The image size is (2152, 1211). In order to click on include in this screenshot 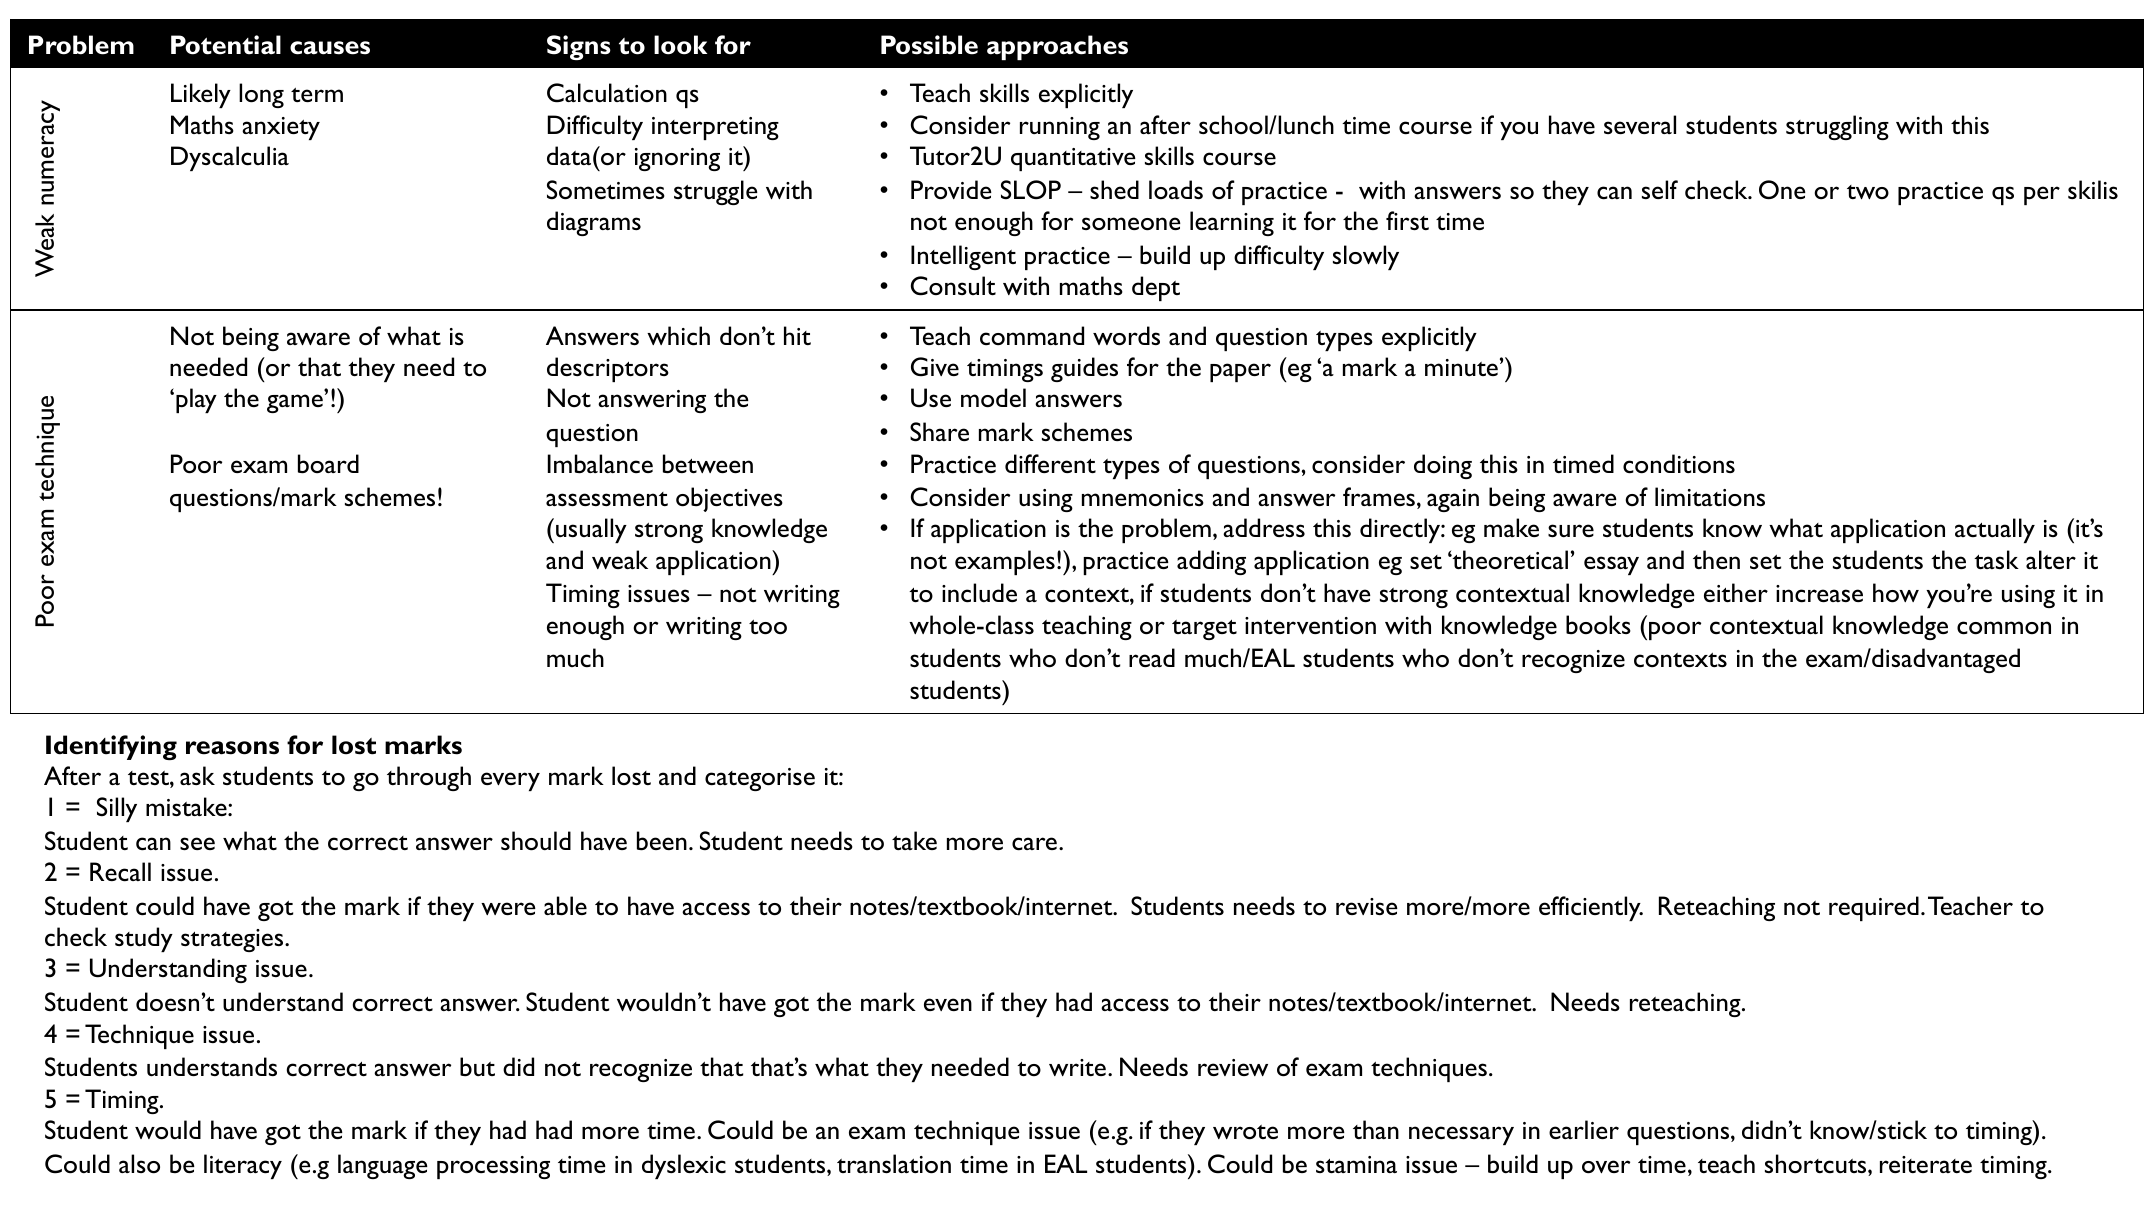, I will do `click(979, 593)`.
